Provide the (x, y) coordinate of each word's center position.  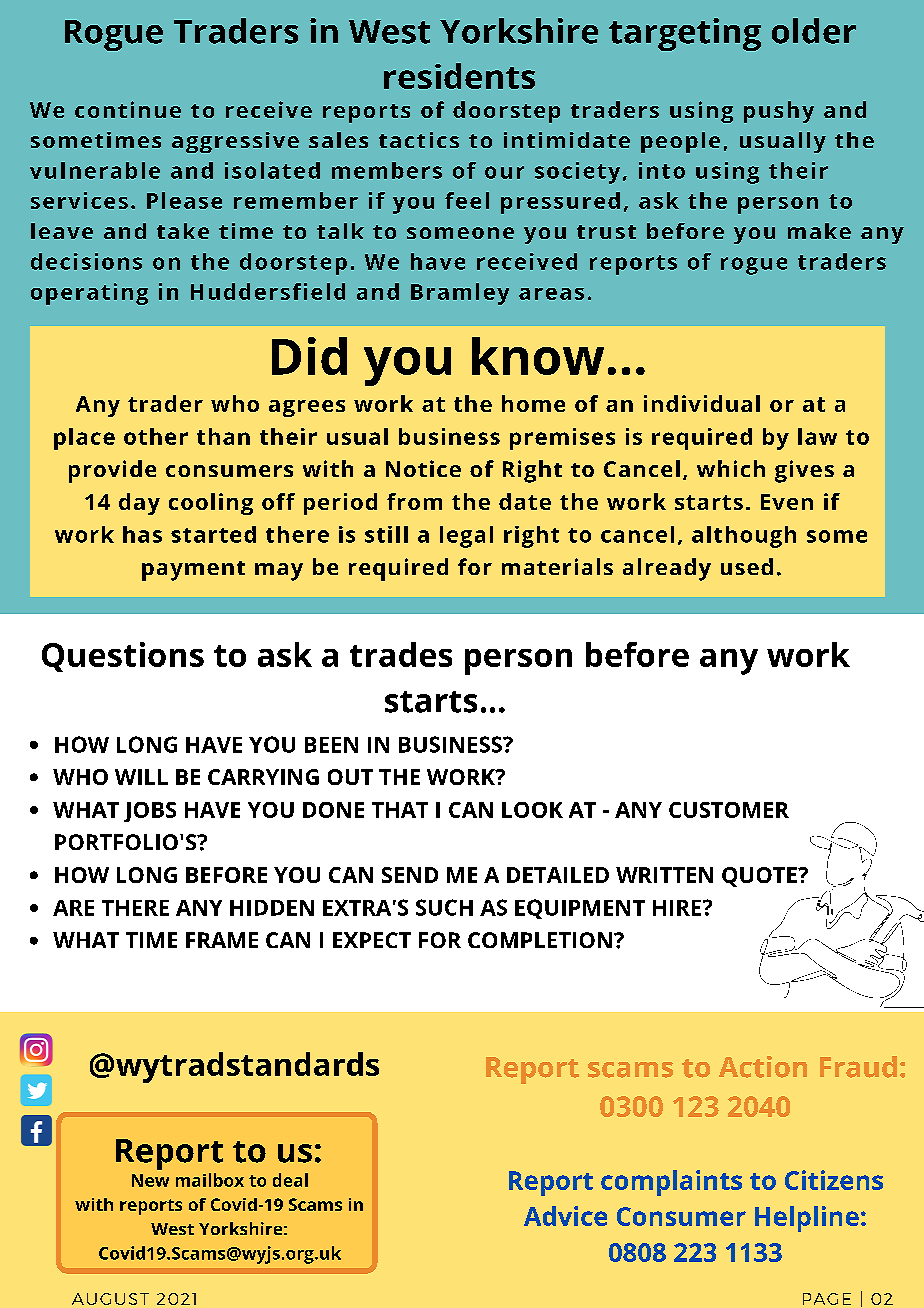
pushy (779, 112)
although (744, 537)
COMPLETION (540, 940)
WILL (141, 777)
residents (459, 76)
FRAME (222, 940)
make (819, 231)
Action (763, 1067)
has (142, 534)
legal (466, 537)
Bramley (460, 294)
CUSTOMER (729, 810)
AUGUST (110, 1299)
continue (128, 109)
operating (89, 294)
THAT (400, 810)
